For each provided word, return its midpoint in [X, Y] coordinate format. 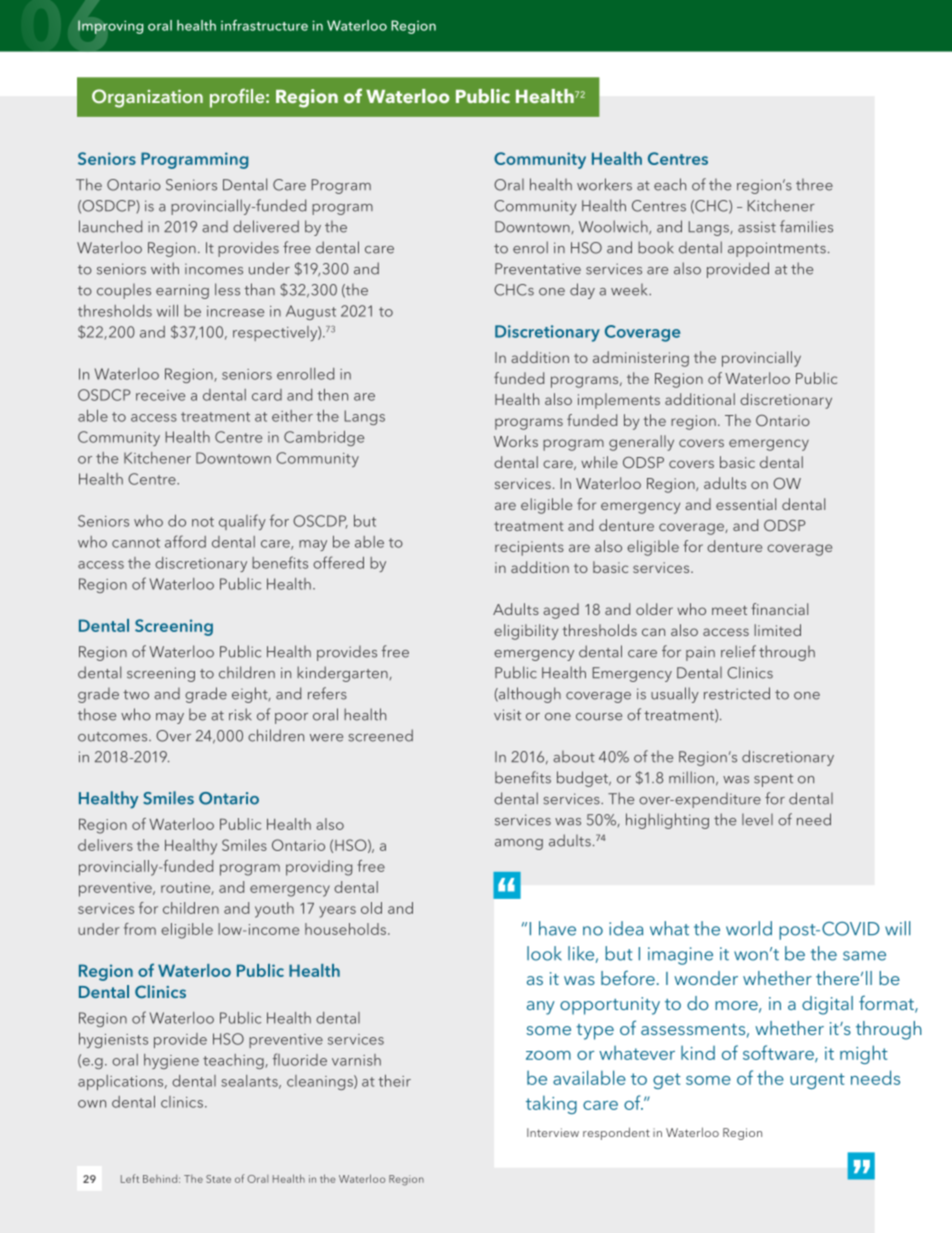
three [814, 184]
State [218, 1179]
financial [779, 609]
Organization [147, 98]
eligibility [526, 632]
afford [185, 541]
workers [604, 184]
